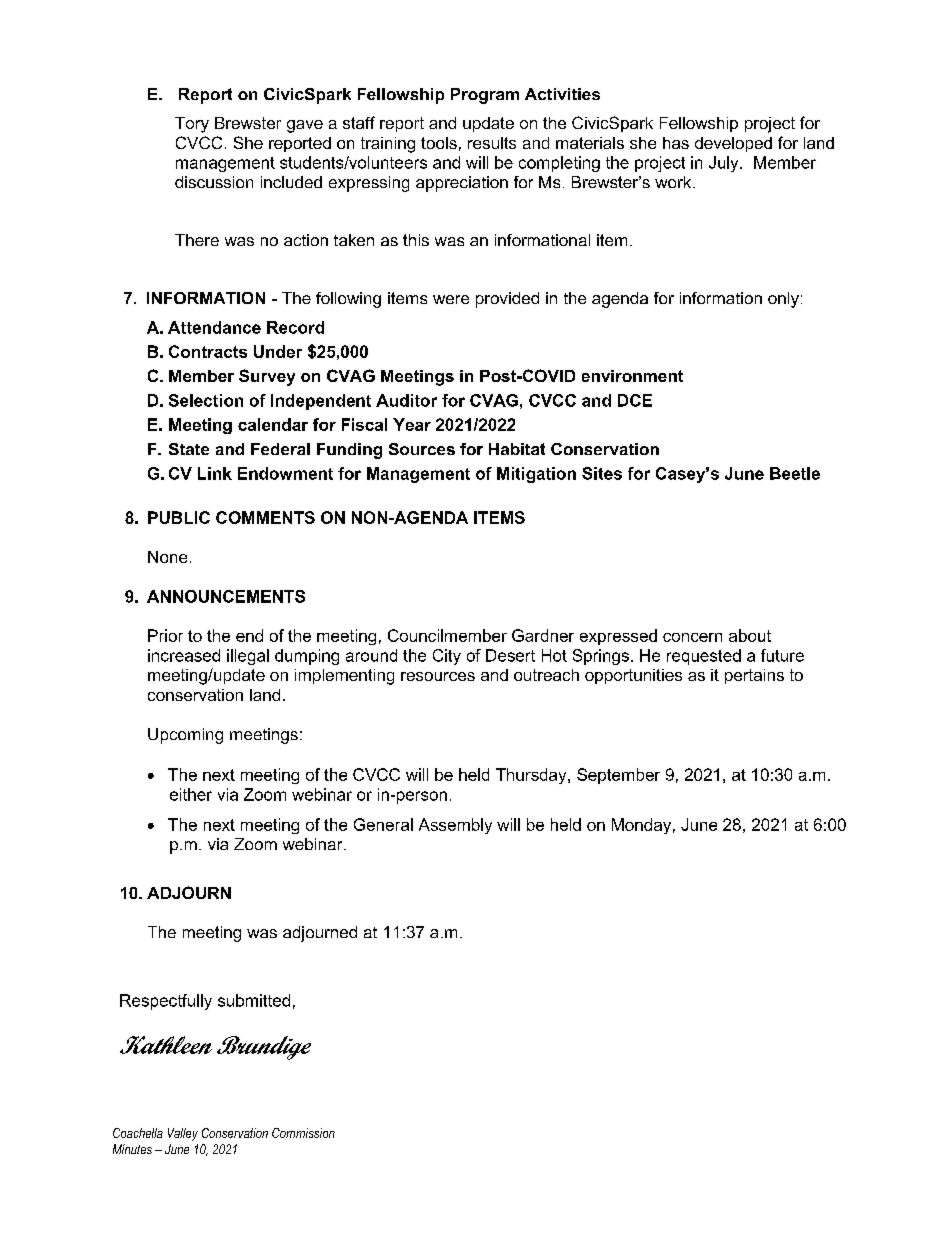 The width and height of the screenshot is (952, 1233). Describe the element at coordinates (439, 143) in the screenshot. I see `tools` at that location.
